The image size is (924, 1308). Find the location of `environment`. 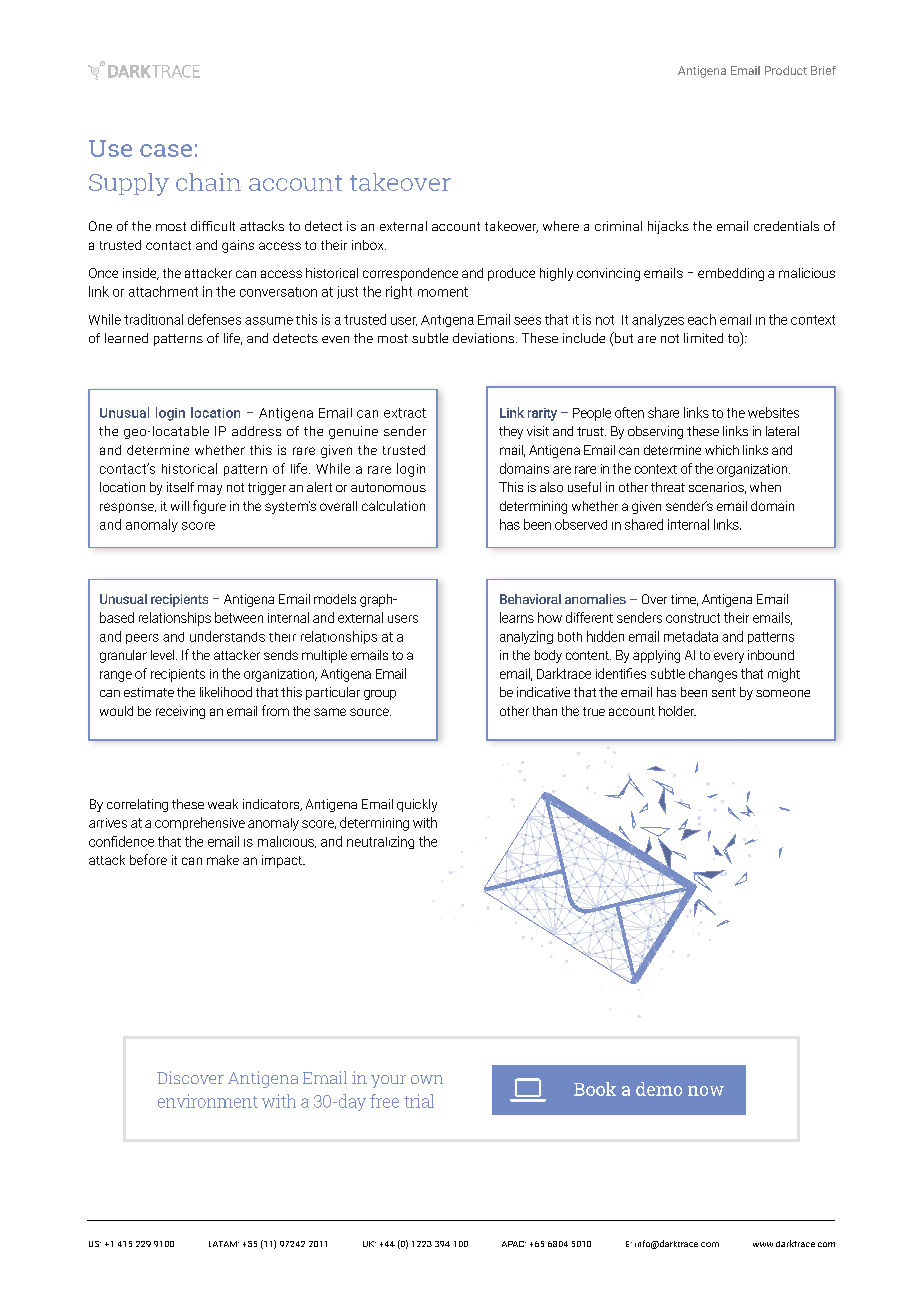

environment is located at coordinates (208, 1101).
